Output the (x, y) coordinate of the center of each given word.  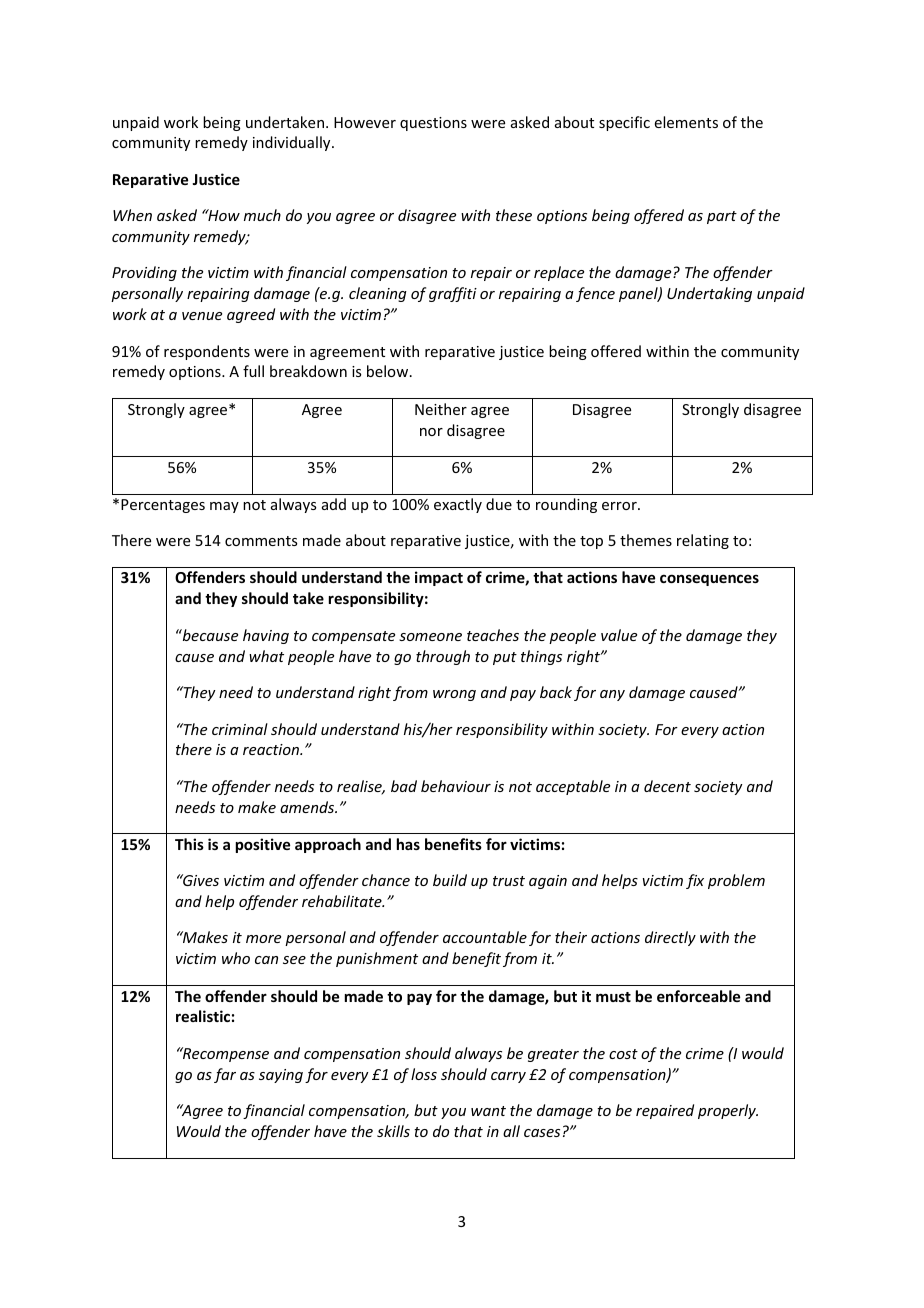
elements (686, 122)
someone (430, 637)
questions (433, 124)
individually (293, 143)
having (266, 636)
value (619, 635)
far (225, 1075)
